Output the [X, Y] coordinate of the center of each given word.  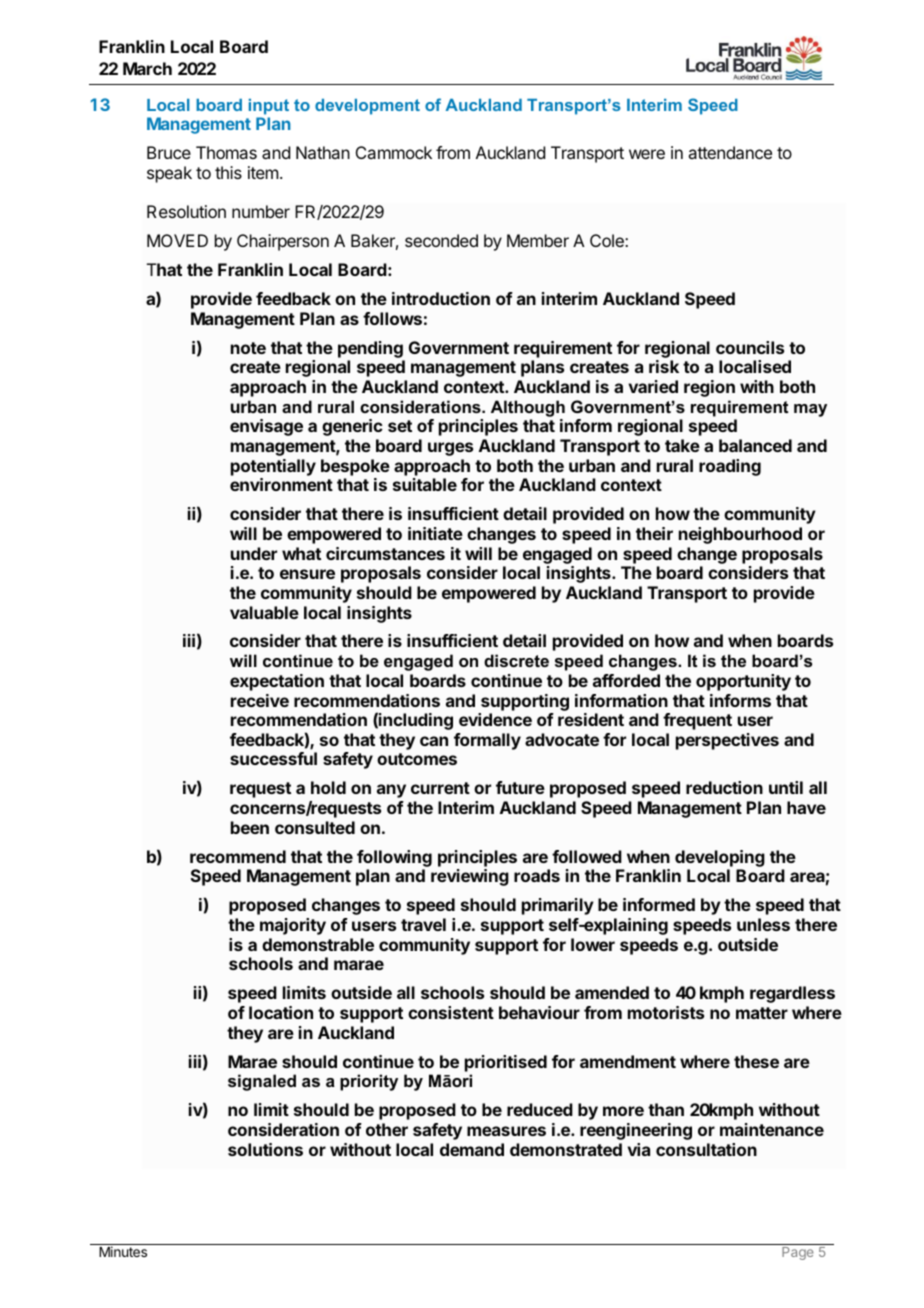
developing [720, 858]
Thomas [226, 152]
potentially [273, 467]
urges [450, 449]
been [250, 827]
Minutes [123, 1251]
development [367, 107]
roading [730, 467]
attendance [730, 152]
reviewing [470, 877]
